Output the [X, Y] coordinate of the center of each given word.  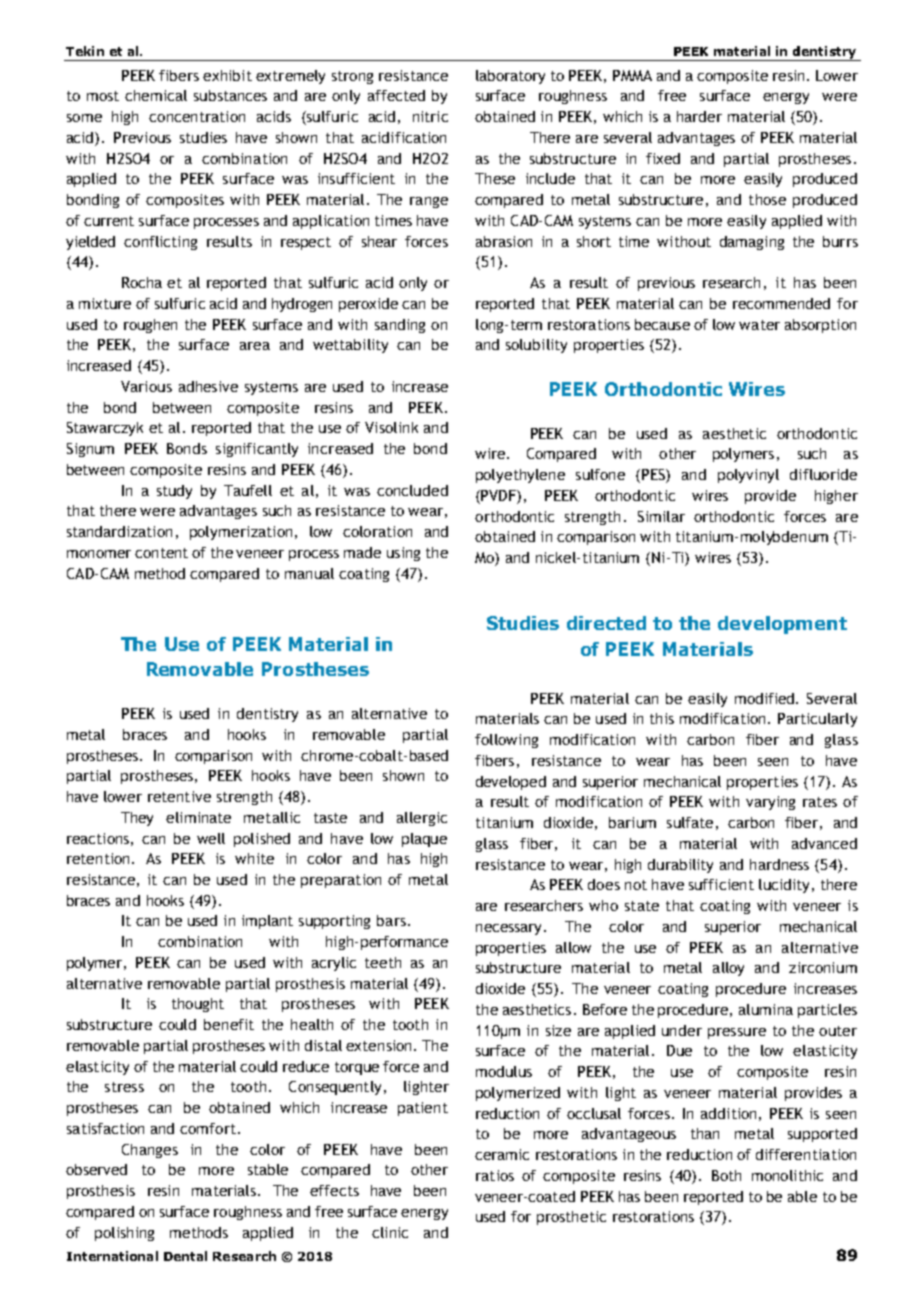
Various [146, 386]
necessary [510, 929]
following [506, 741]
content [161, 553]
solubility [536, 346]
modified [766, 698]
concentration [197, 116]
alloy [728, 969]
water [759, 325]
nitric [430, 116]
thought [198, 1005]
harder [699, 116]
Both [726, 1175]
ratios [495, 1175]
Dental [185, 1256]
